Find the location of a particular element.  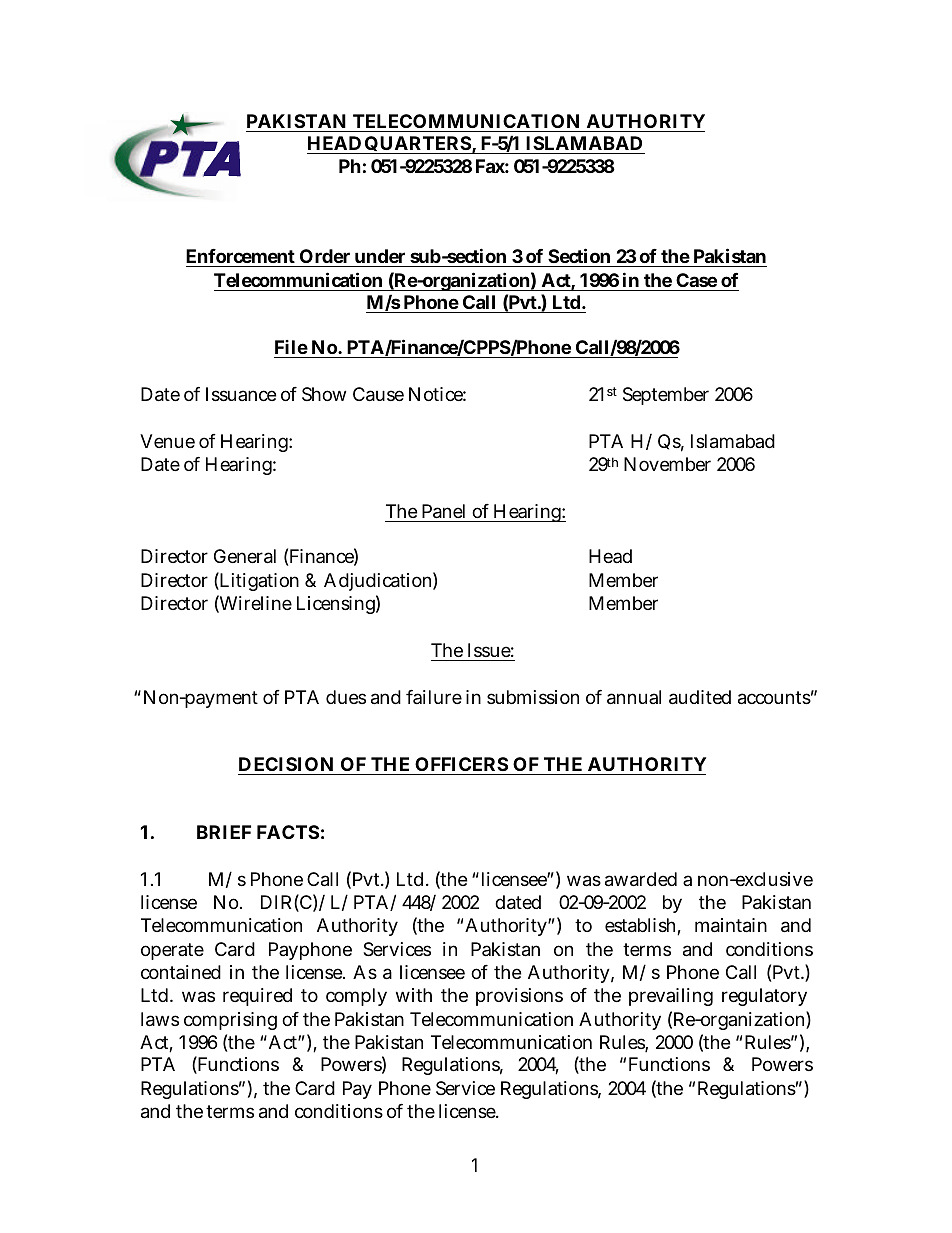

November is located at coordinates (667, 464).
